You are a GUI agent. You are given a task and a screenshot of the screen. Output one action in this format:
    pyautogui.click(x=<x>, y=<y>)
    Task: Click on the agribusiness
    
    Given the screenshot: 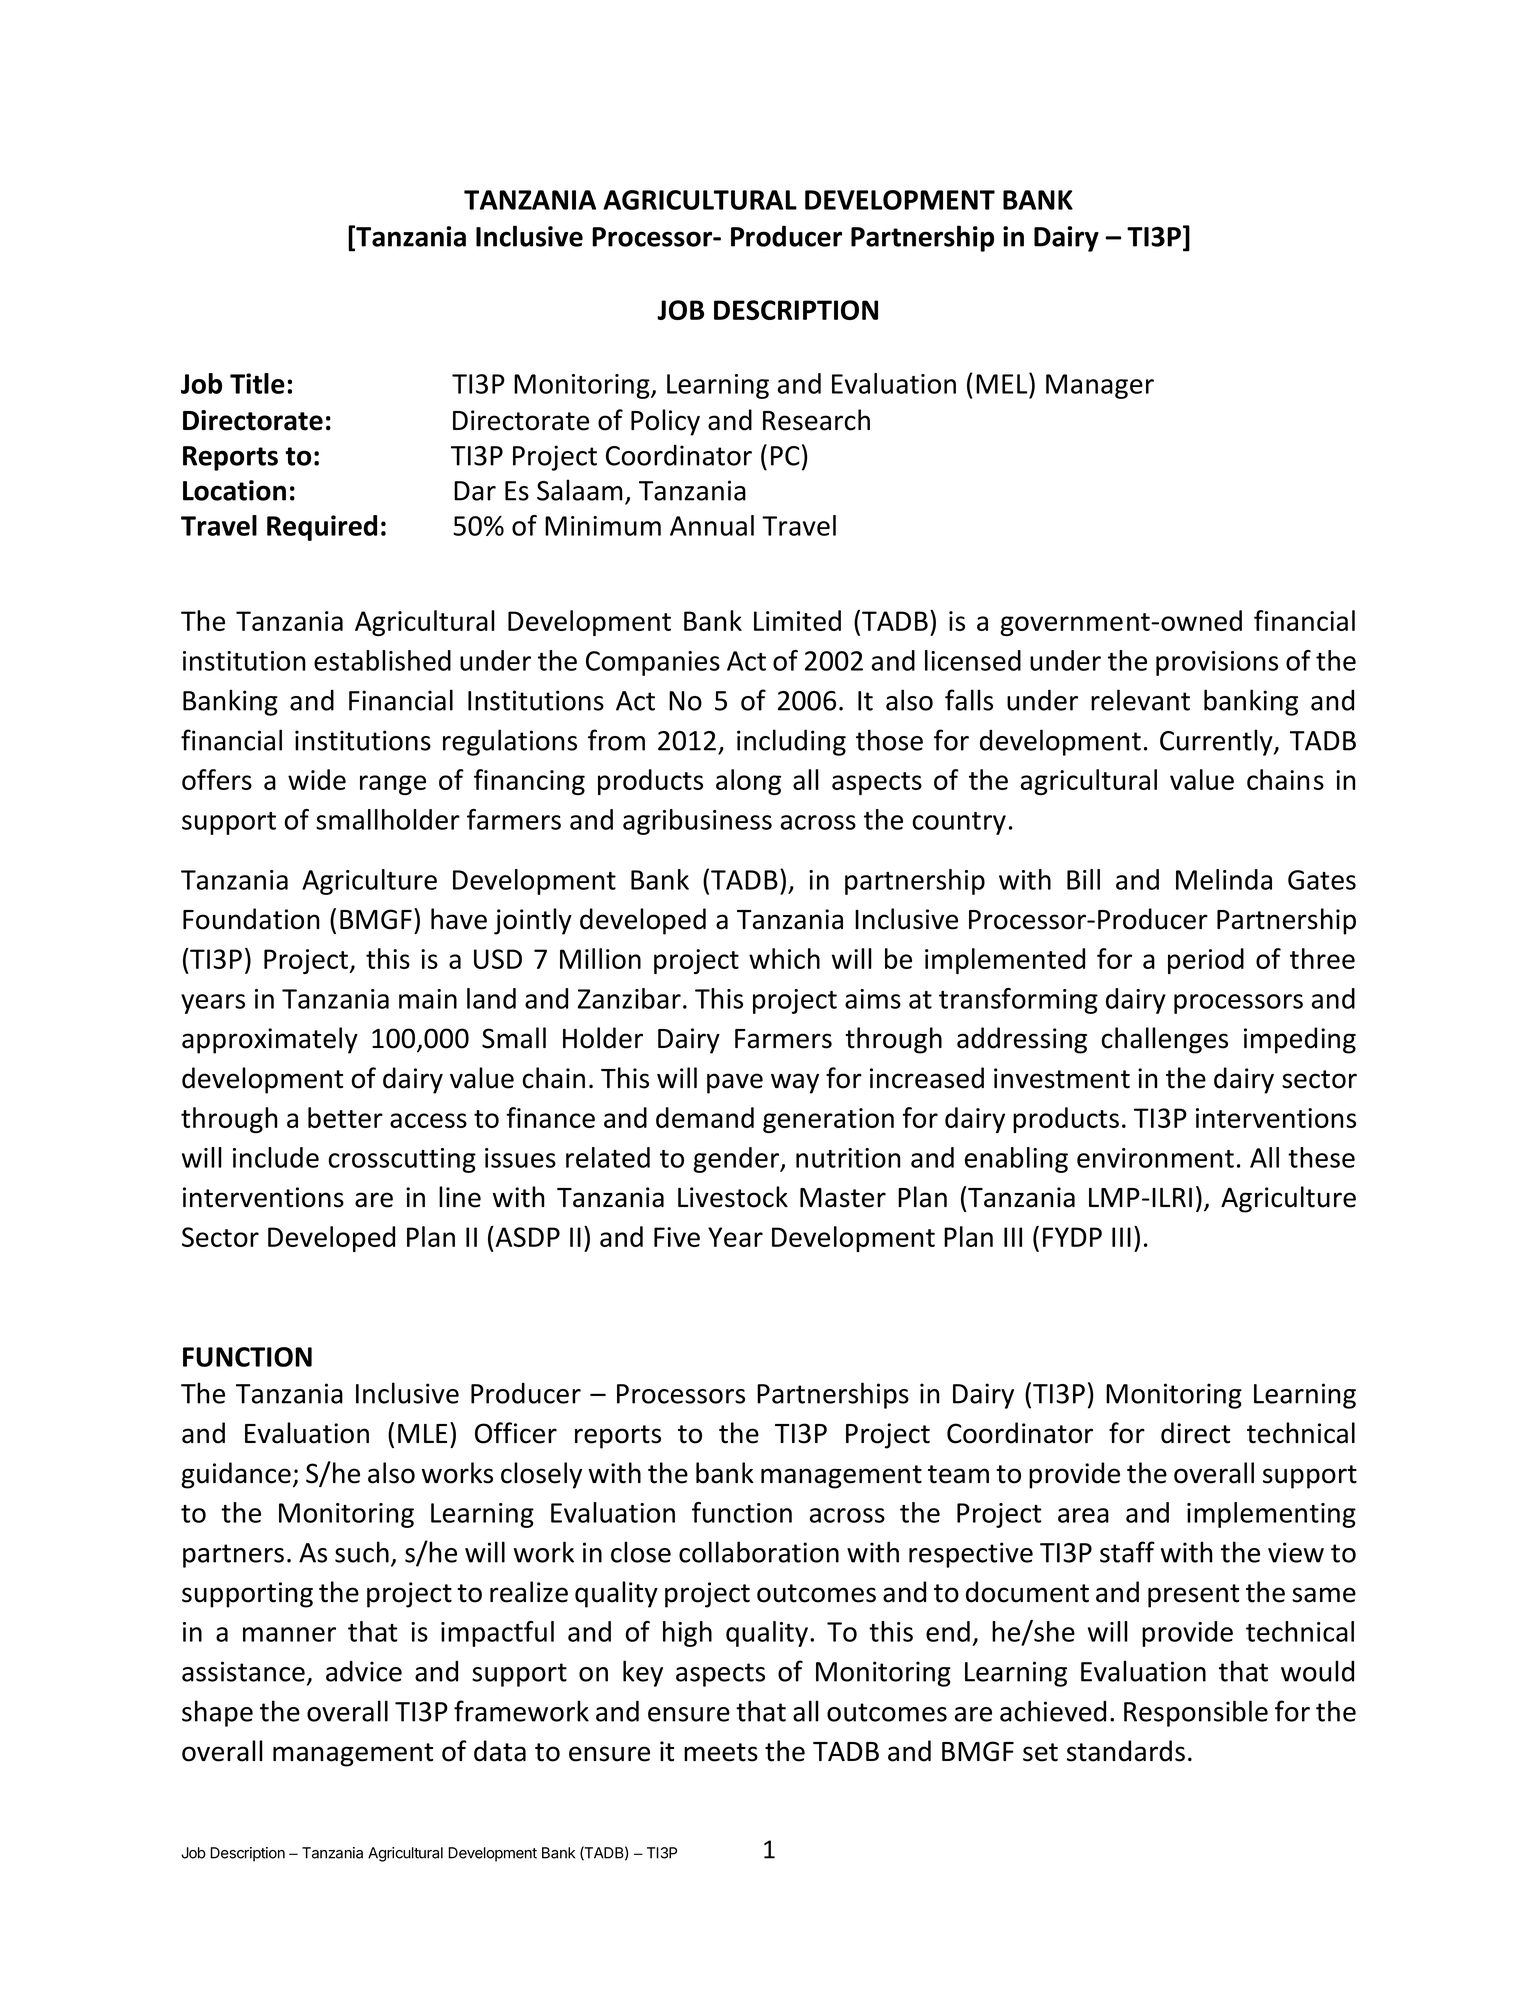 What is the action you would take?
    pyautogui.click(x=697, y=822)
